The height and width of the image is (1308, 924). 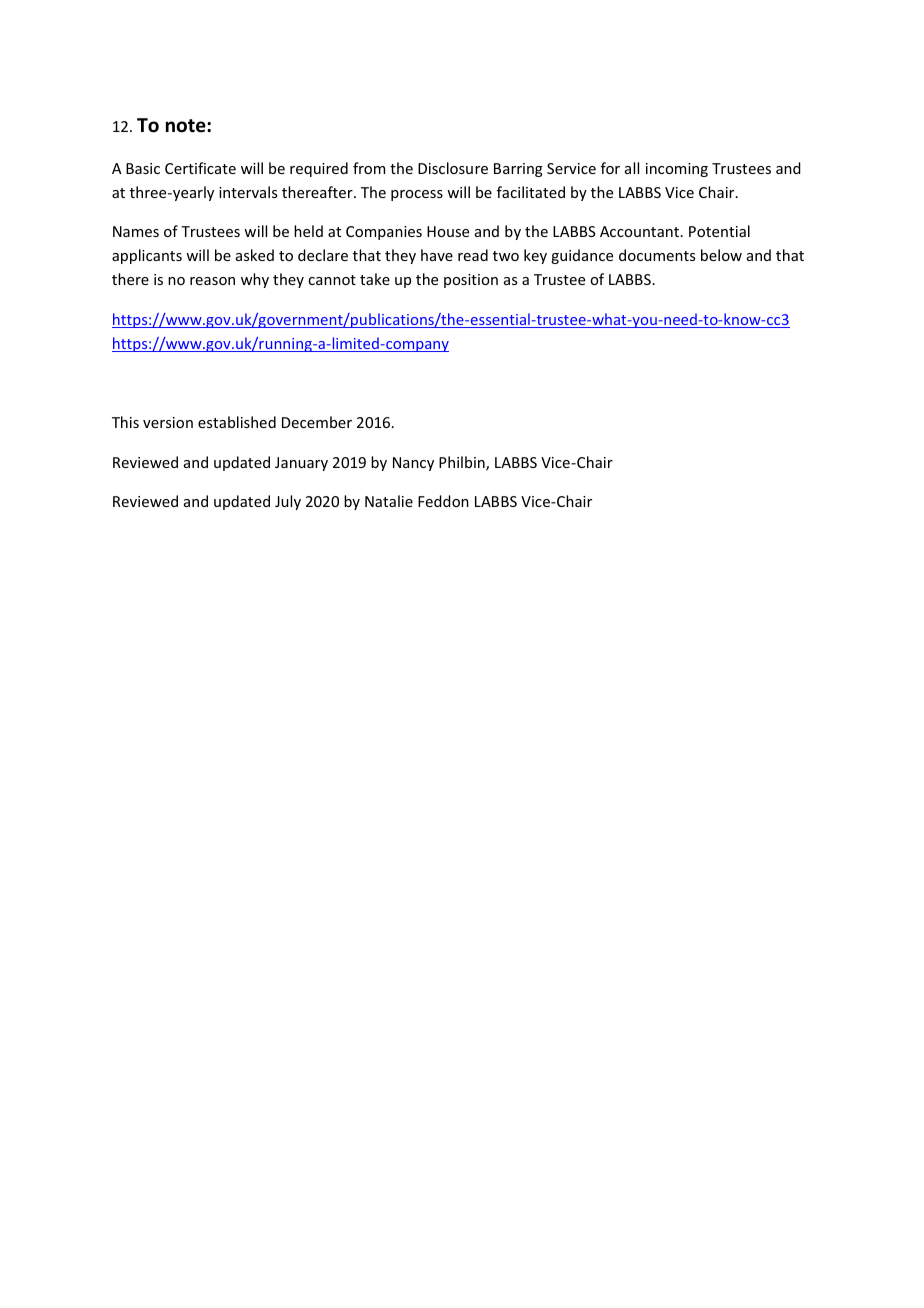 What do you see at coordinates (657, 255) in the image?
I see `documents` at bounding box center [657, 255].
